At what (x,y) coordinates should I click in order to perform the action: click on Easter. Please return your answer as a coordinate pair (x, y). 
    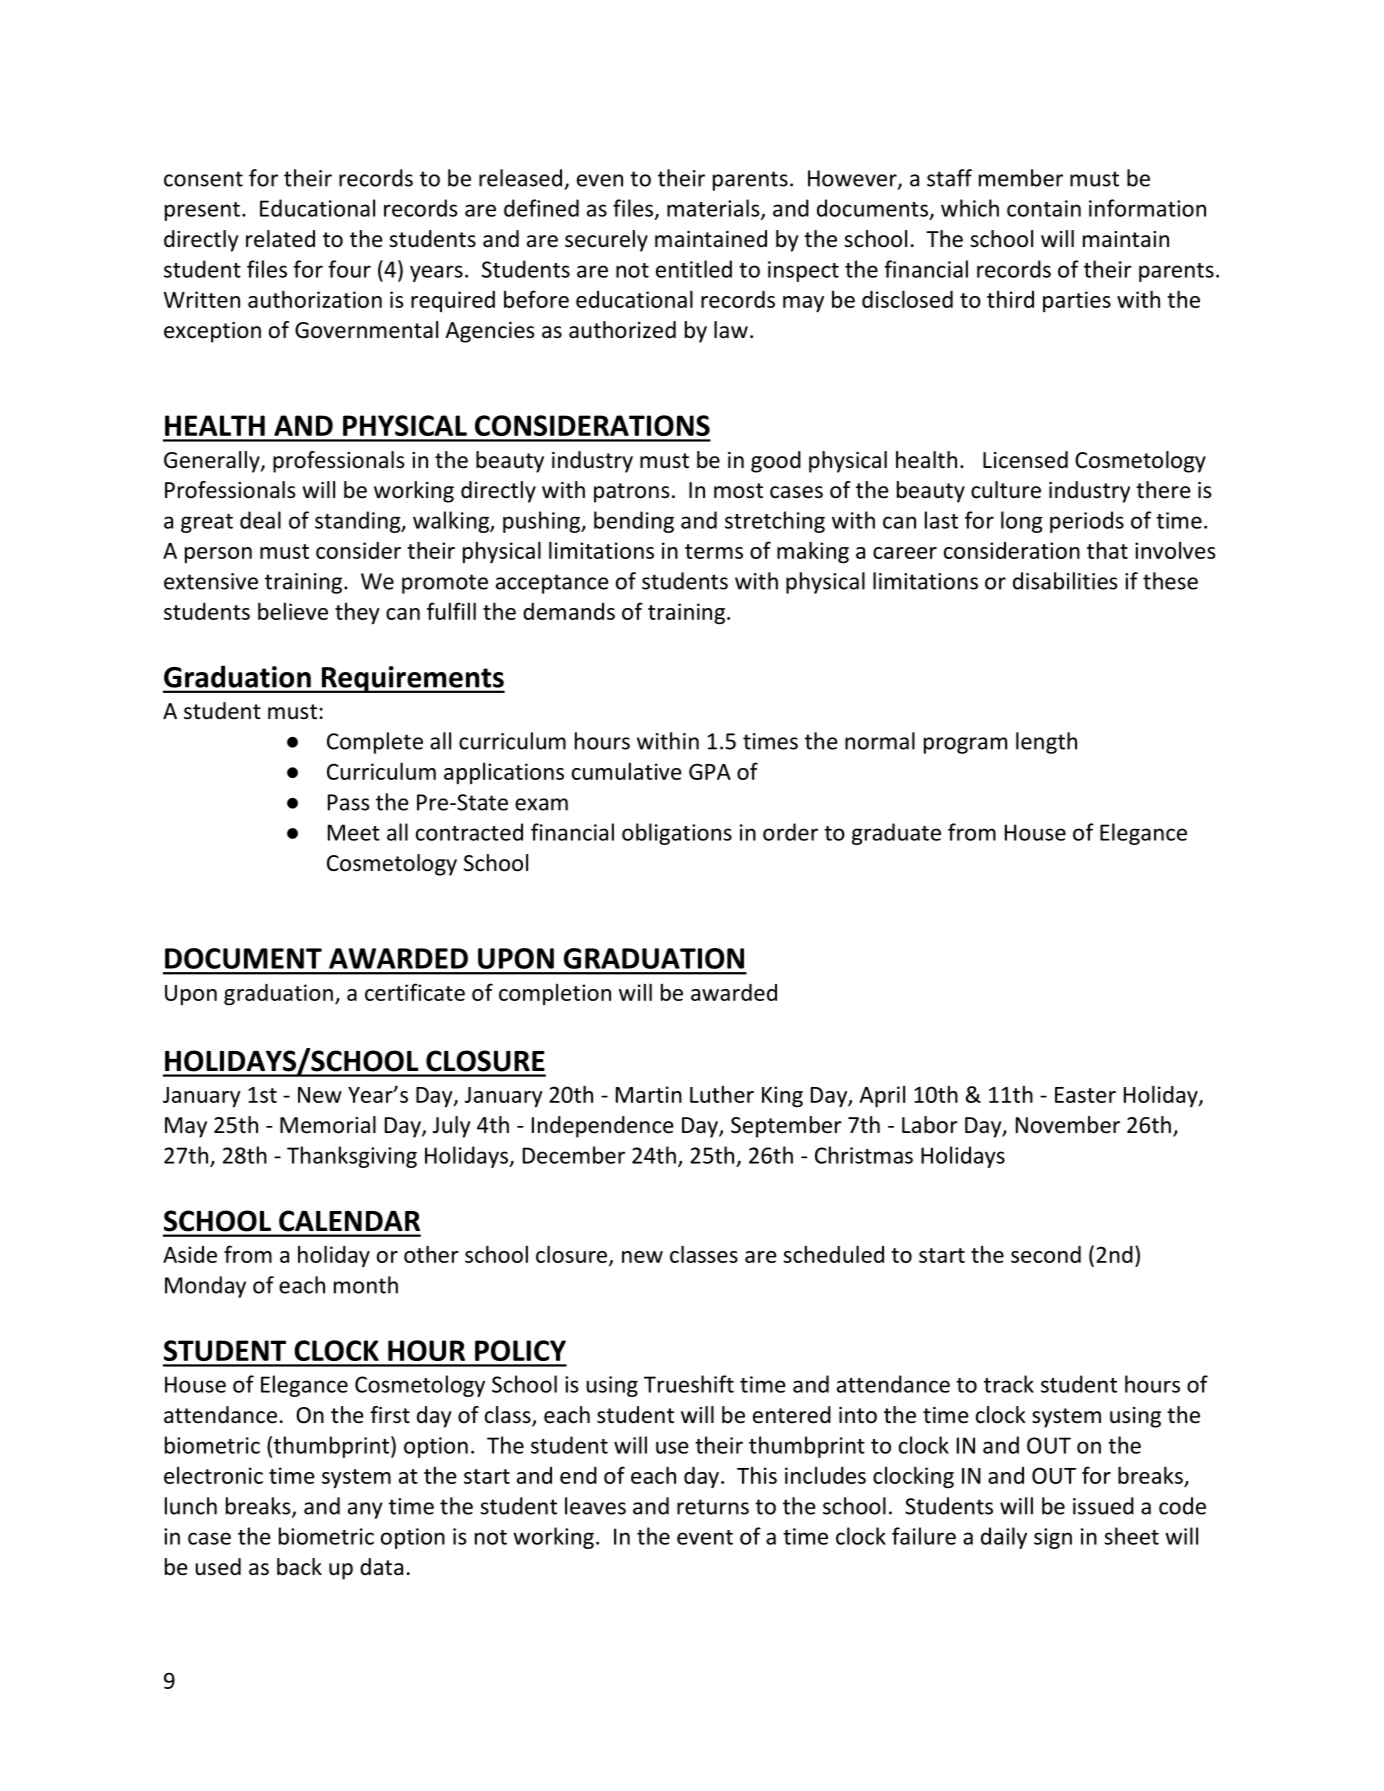
    Looking at the image, I should click on (1085, 1095).
